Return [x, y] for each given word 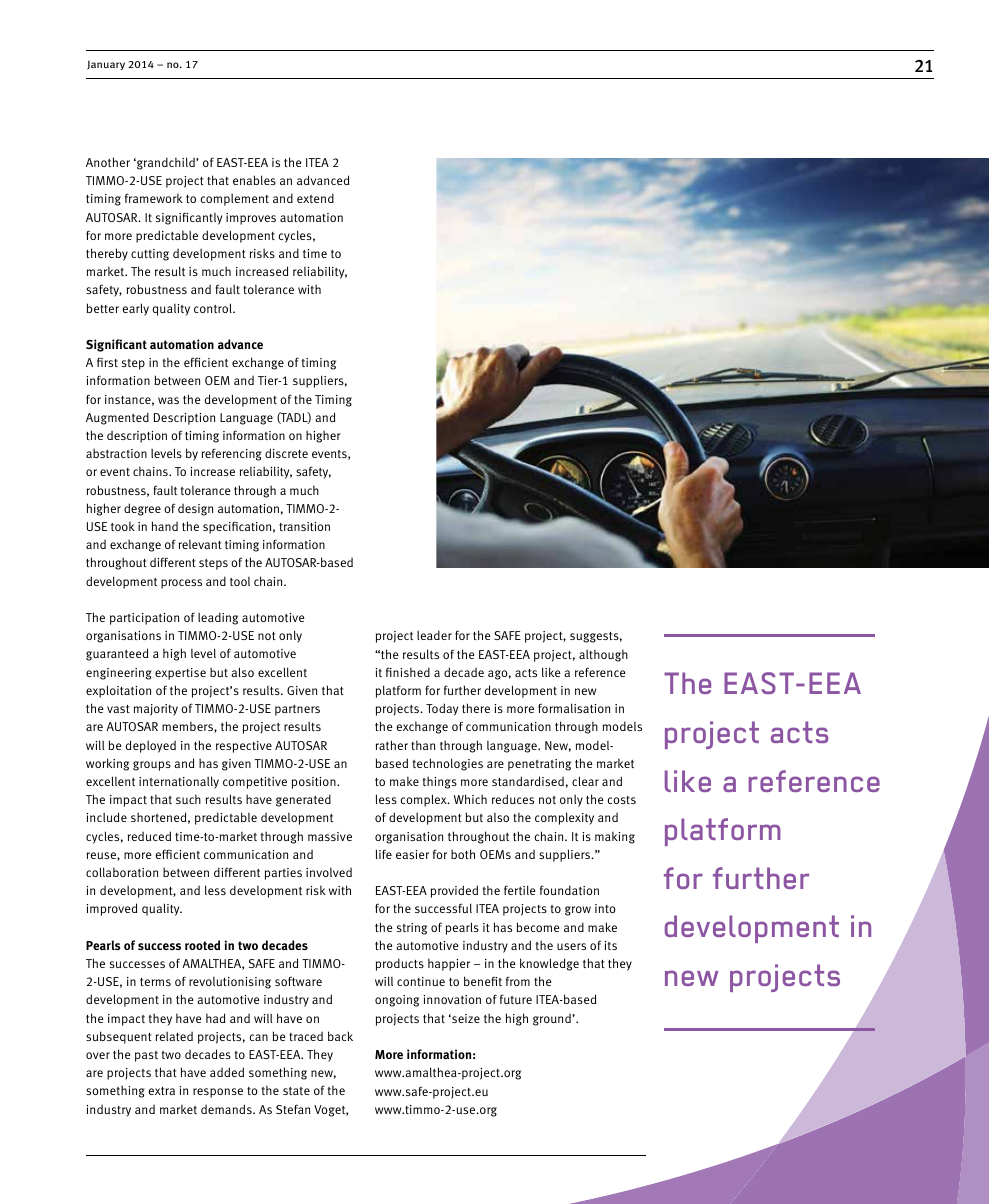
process [181, 584]
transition [304, 526]
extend [315, 198]
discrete [286, 453]
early [136, 309]
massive [330, 836]
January [106, 65]
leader [434, 635]
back [340, 1036]
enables [254, 180]
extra [162, 1091]
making [615, 837]
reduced [149, 836]
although [603, 655]
